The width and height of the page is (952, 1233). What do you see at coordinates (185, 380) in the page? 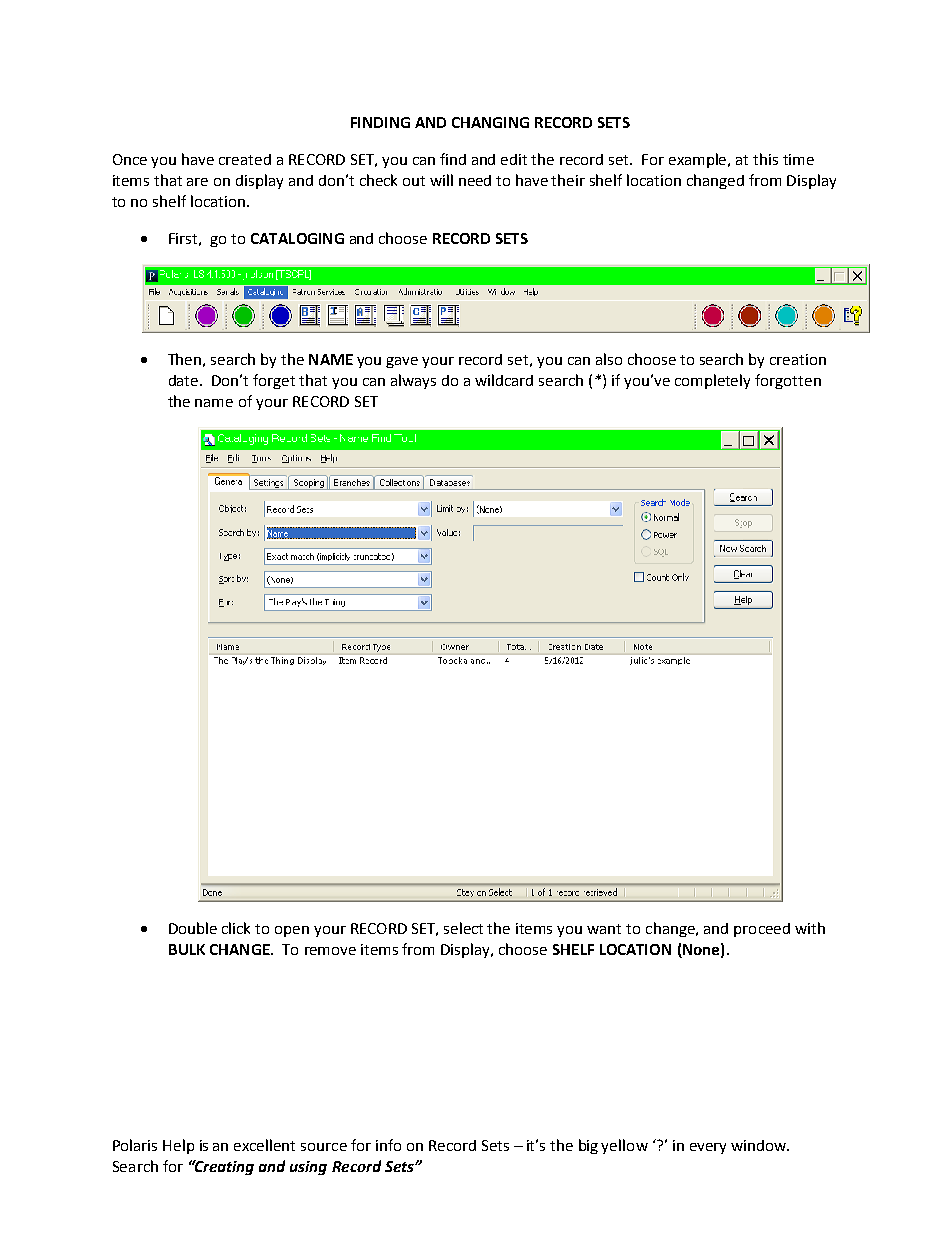
I see `date` at bounding box center [185, 380].
